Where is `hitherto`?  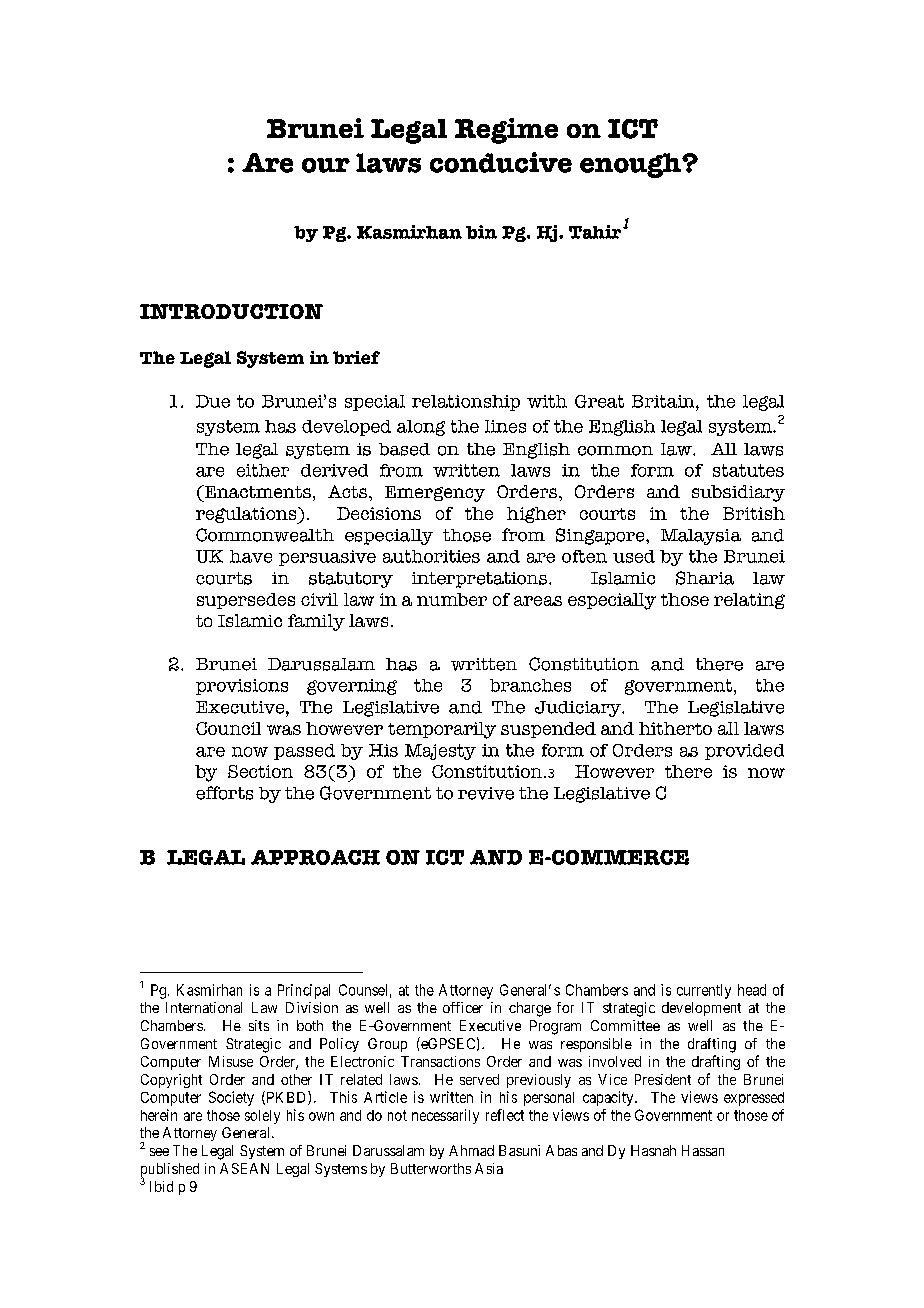
hitherto is located at coordinates (675, 728).
